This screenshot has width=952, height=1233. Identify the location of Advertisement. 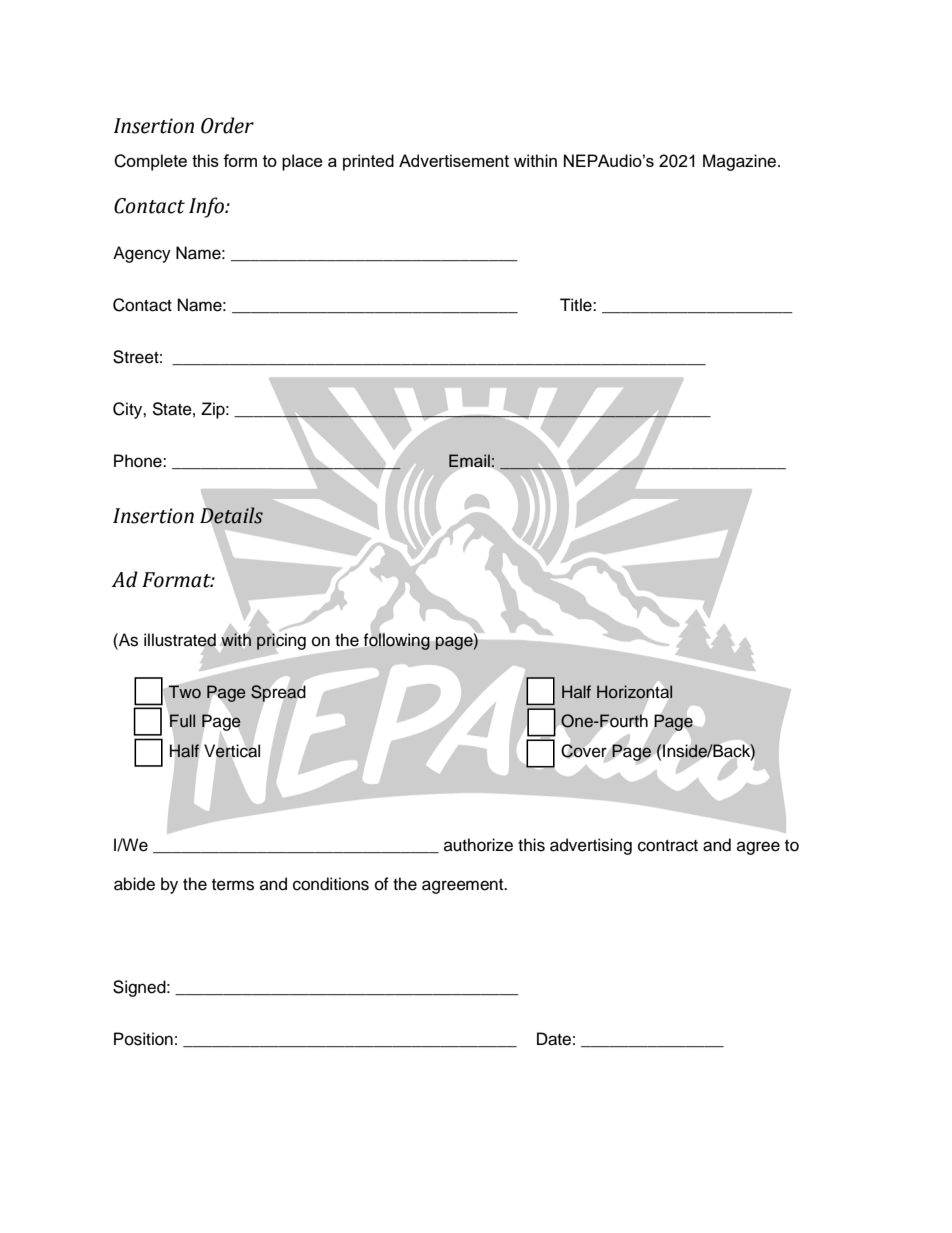
(454, 160).
